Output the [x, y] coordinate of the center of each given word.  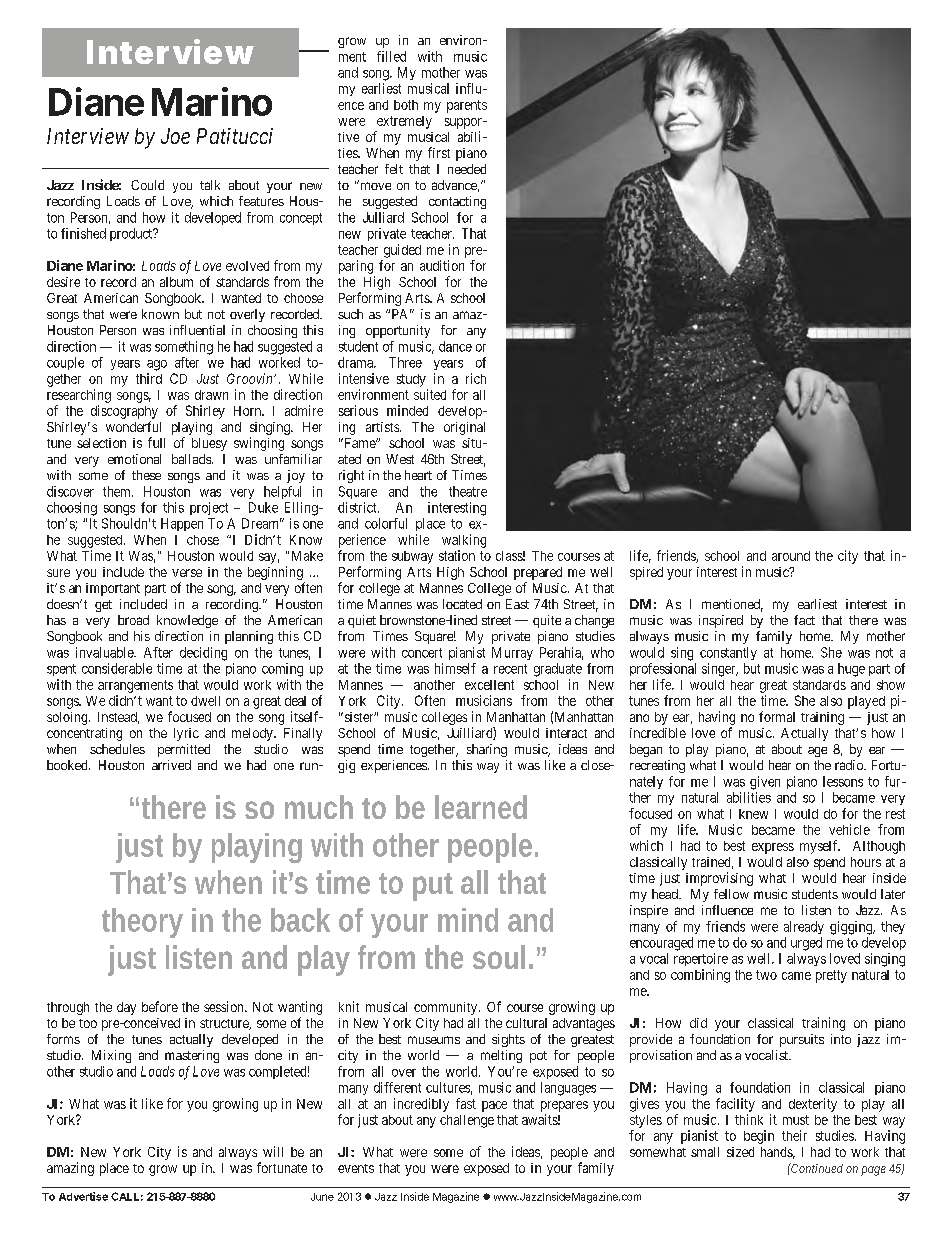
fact [804, 620]
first [439, 152]
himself [455, 668]
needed [467, 169]
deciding [203, 654]
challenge [467, 1121]
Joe [175, 136]
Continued [816, 1168]
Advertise [83, 1196]
